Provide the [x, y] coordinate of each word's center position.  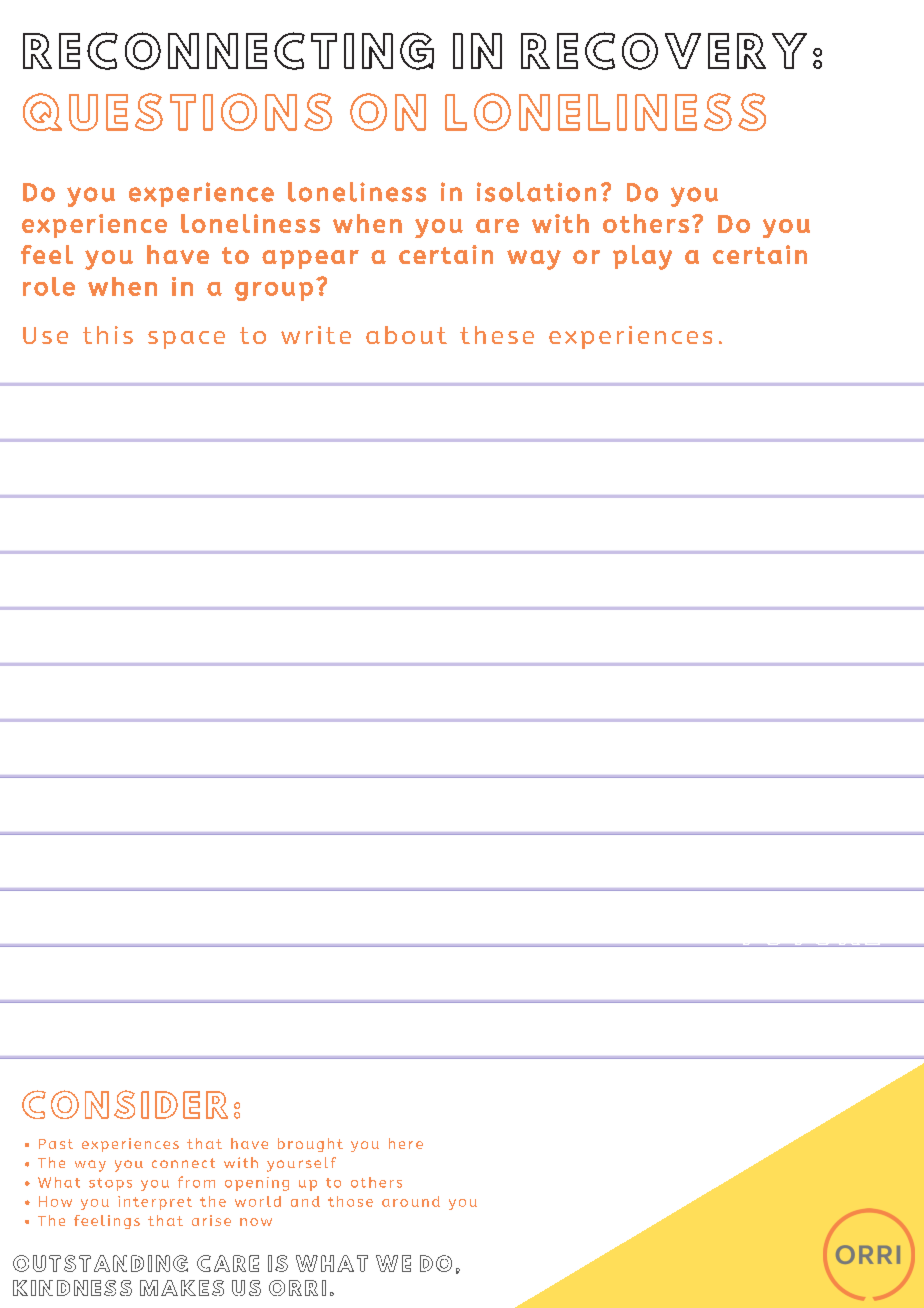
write [316, 335]
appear [310, 259]
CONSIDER [125, 1104]
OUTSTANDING [100, 1263]
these [497, 335]
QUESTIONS [177, 112]
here [406, 1143]
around [411, 1201]
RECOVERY [664, 51]
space [186, 340]
